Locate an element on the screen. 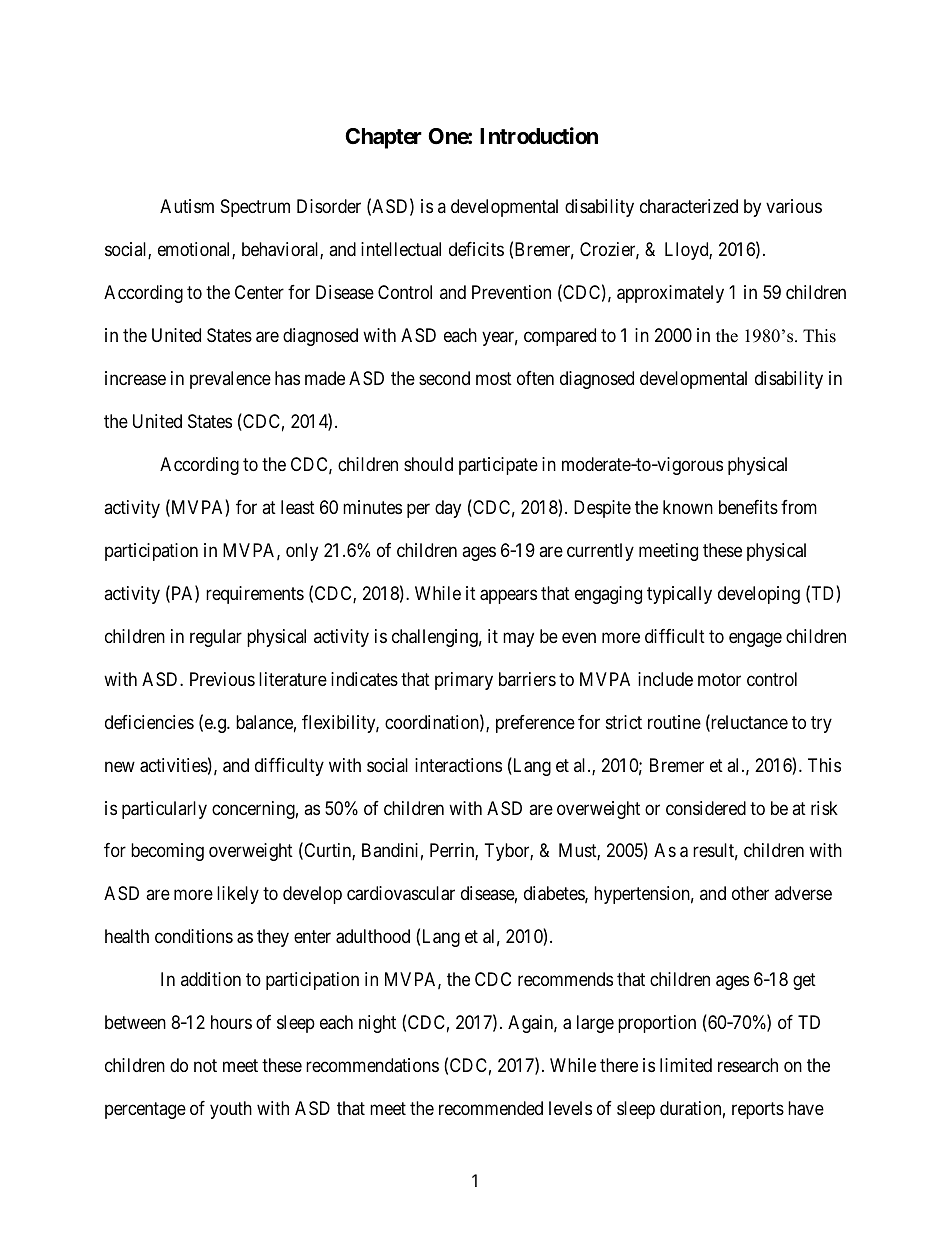 This screenshot has width=952, height=1233. research is located at coordinates (748, 1065).
